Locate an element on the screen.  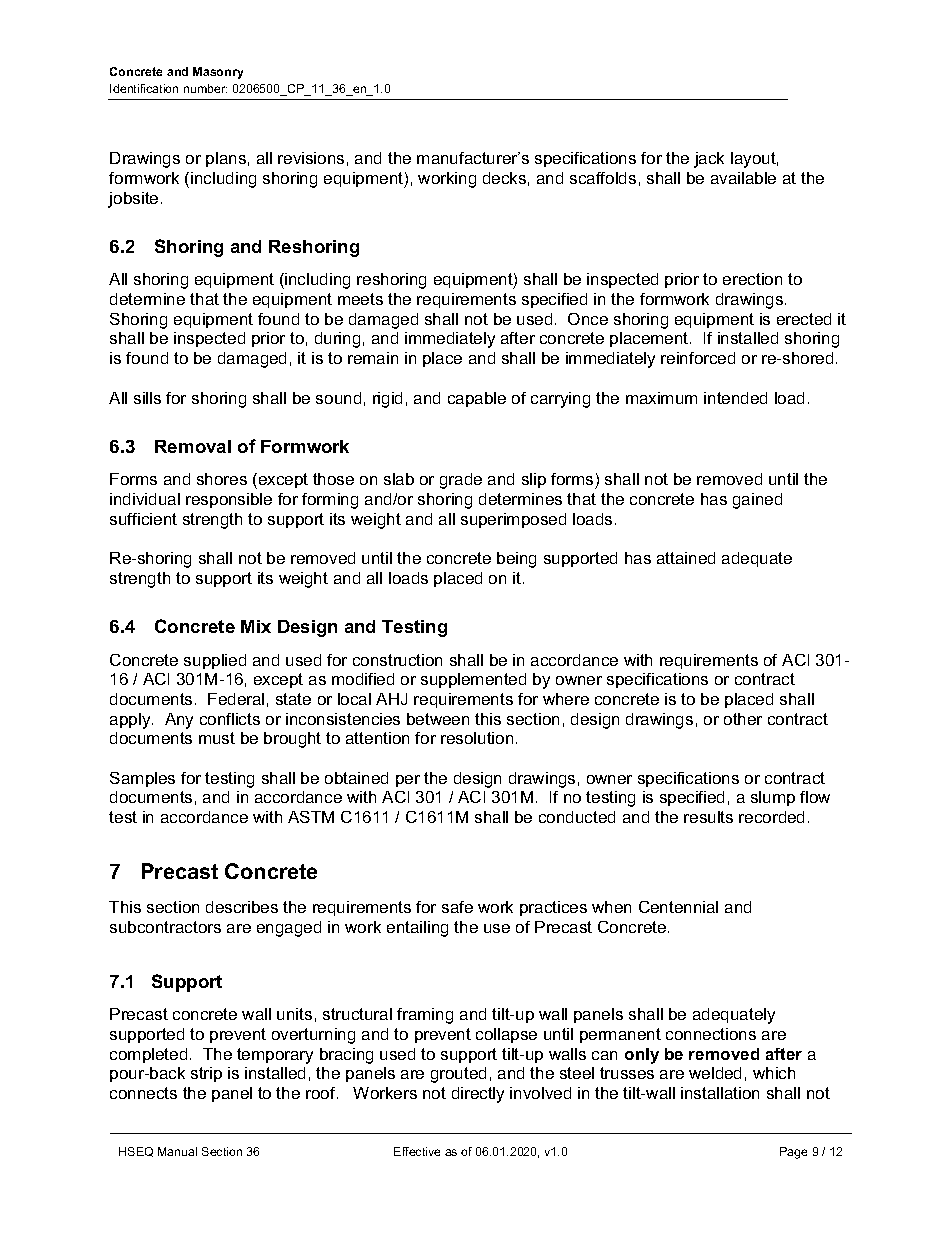
Manual is located at coordinates (177, 1151).
